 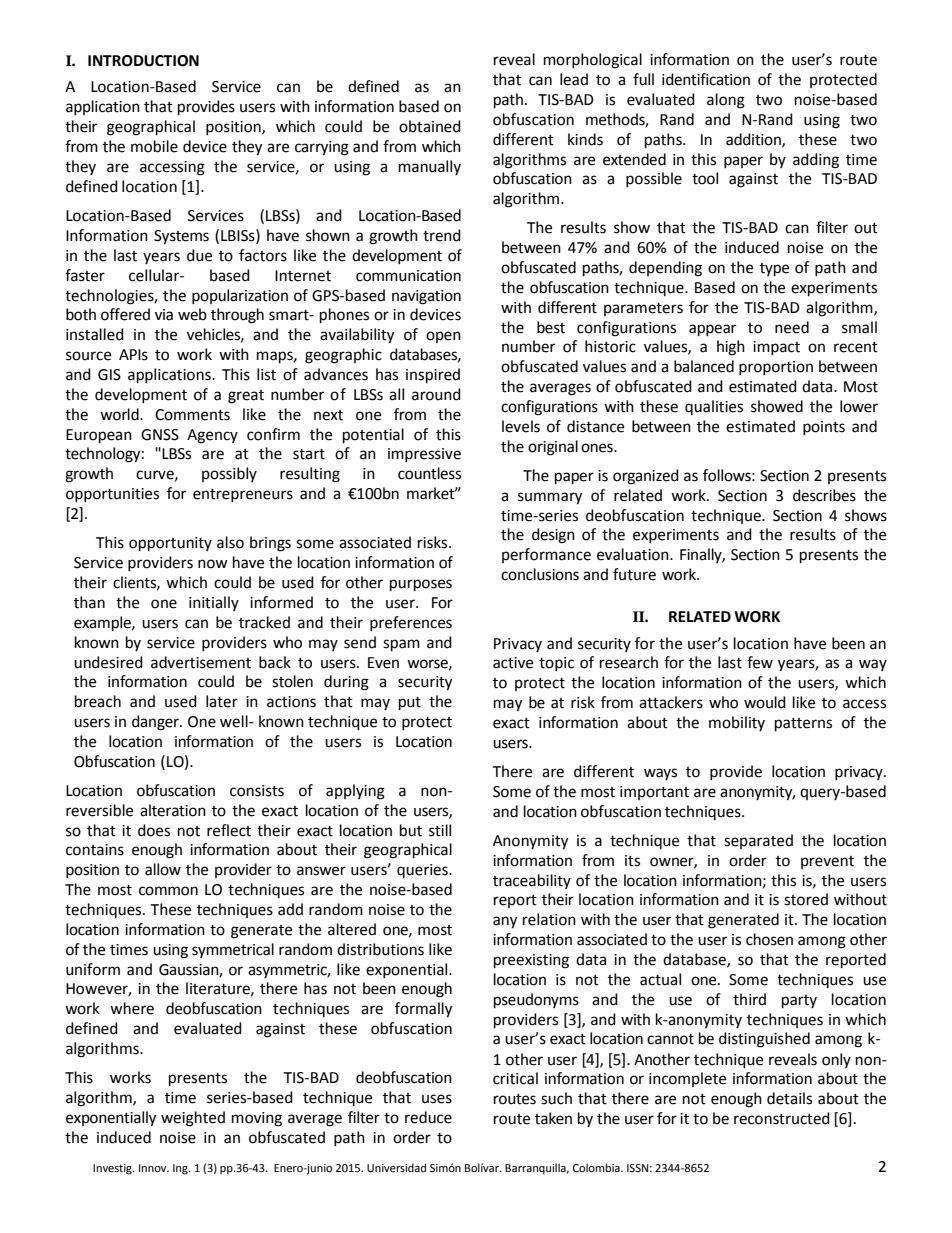 What do you see at coordinates (782, 1118) in the page?
I see `reconstructed` at bounding box center [782, 1118].
